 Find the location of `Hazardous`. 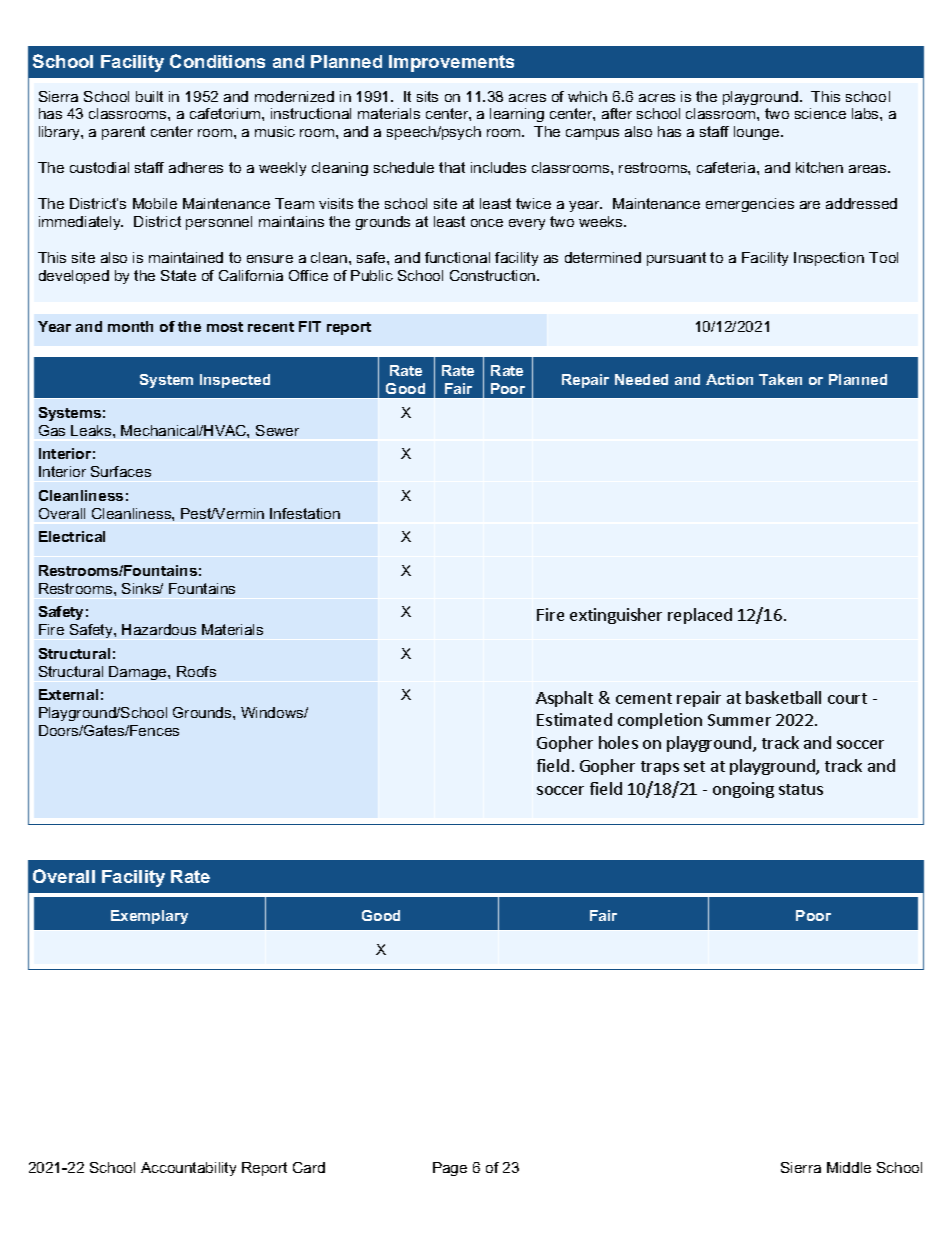

Hazardous is located at coordinates (159, 629).
